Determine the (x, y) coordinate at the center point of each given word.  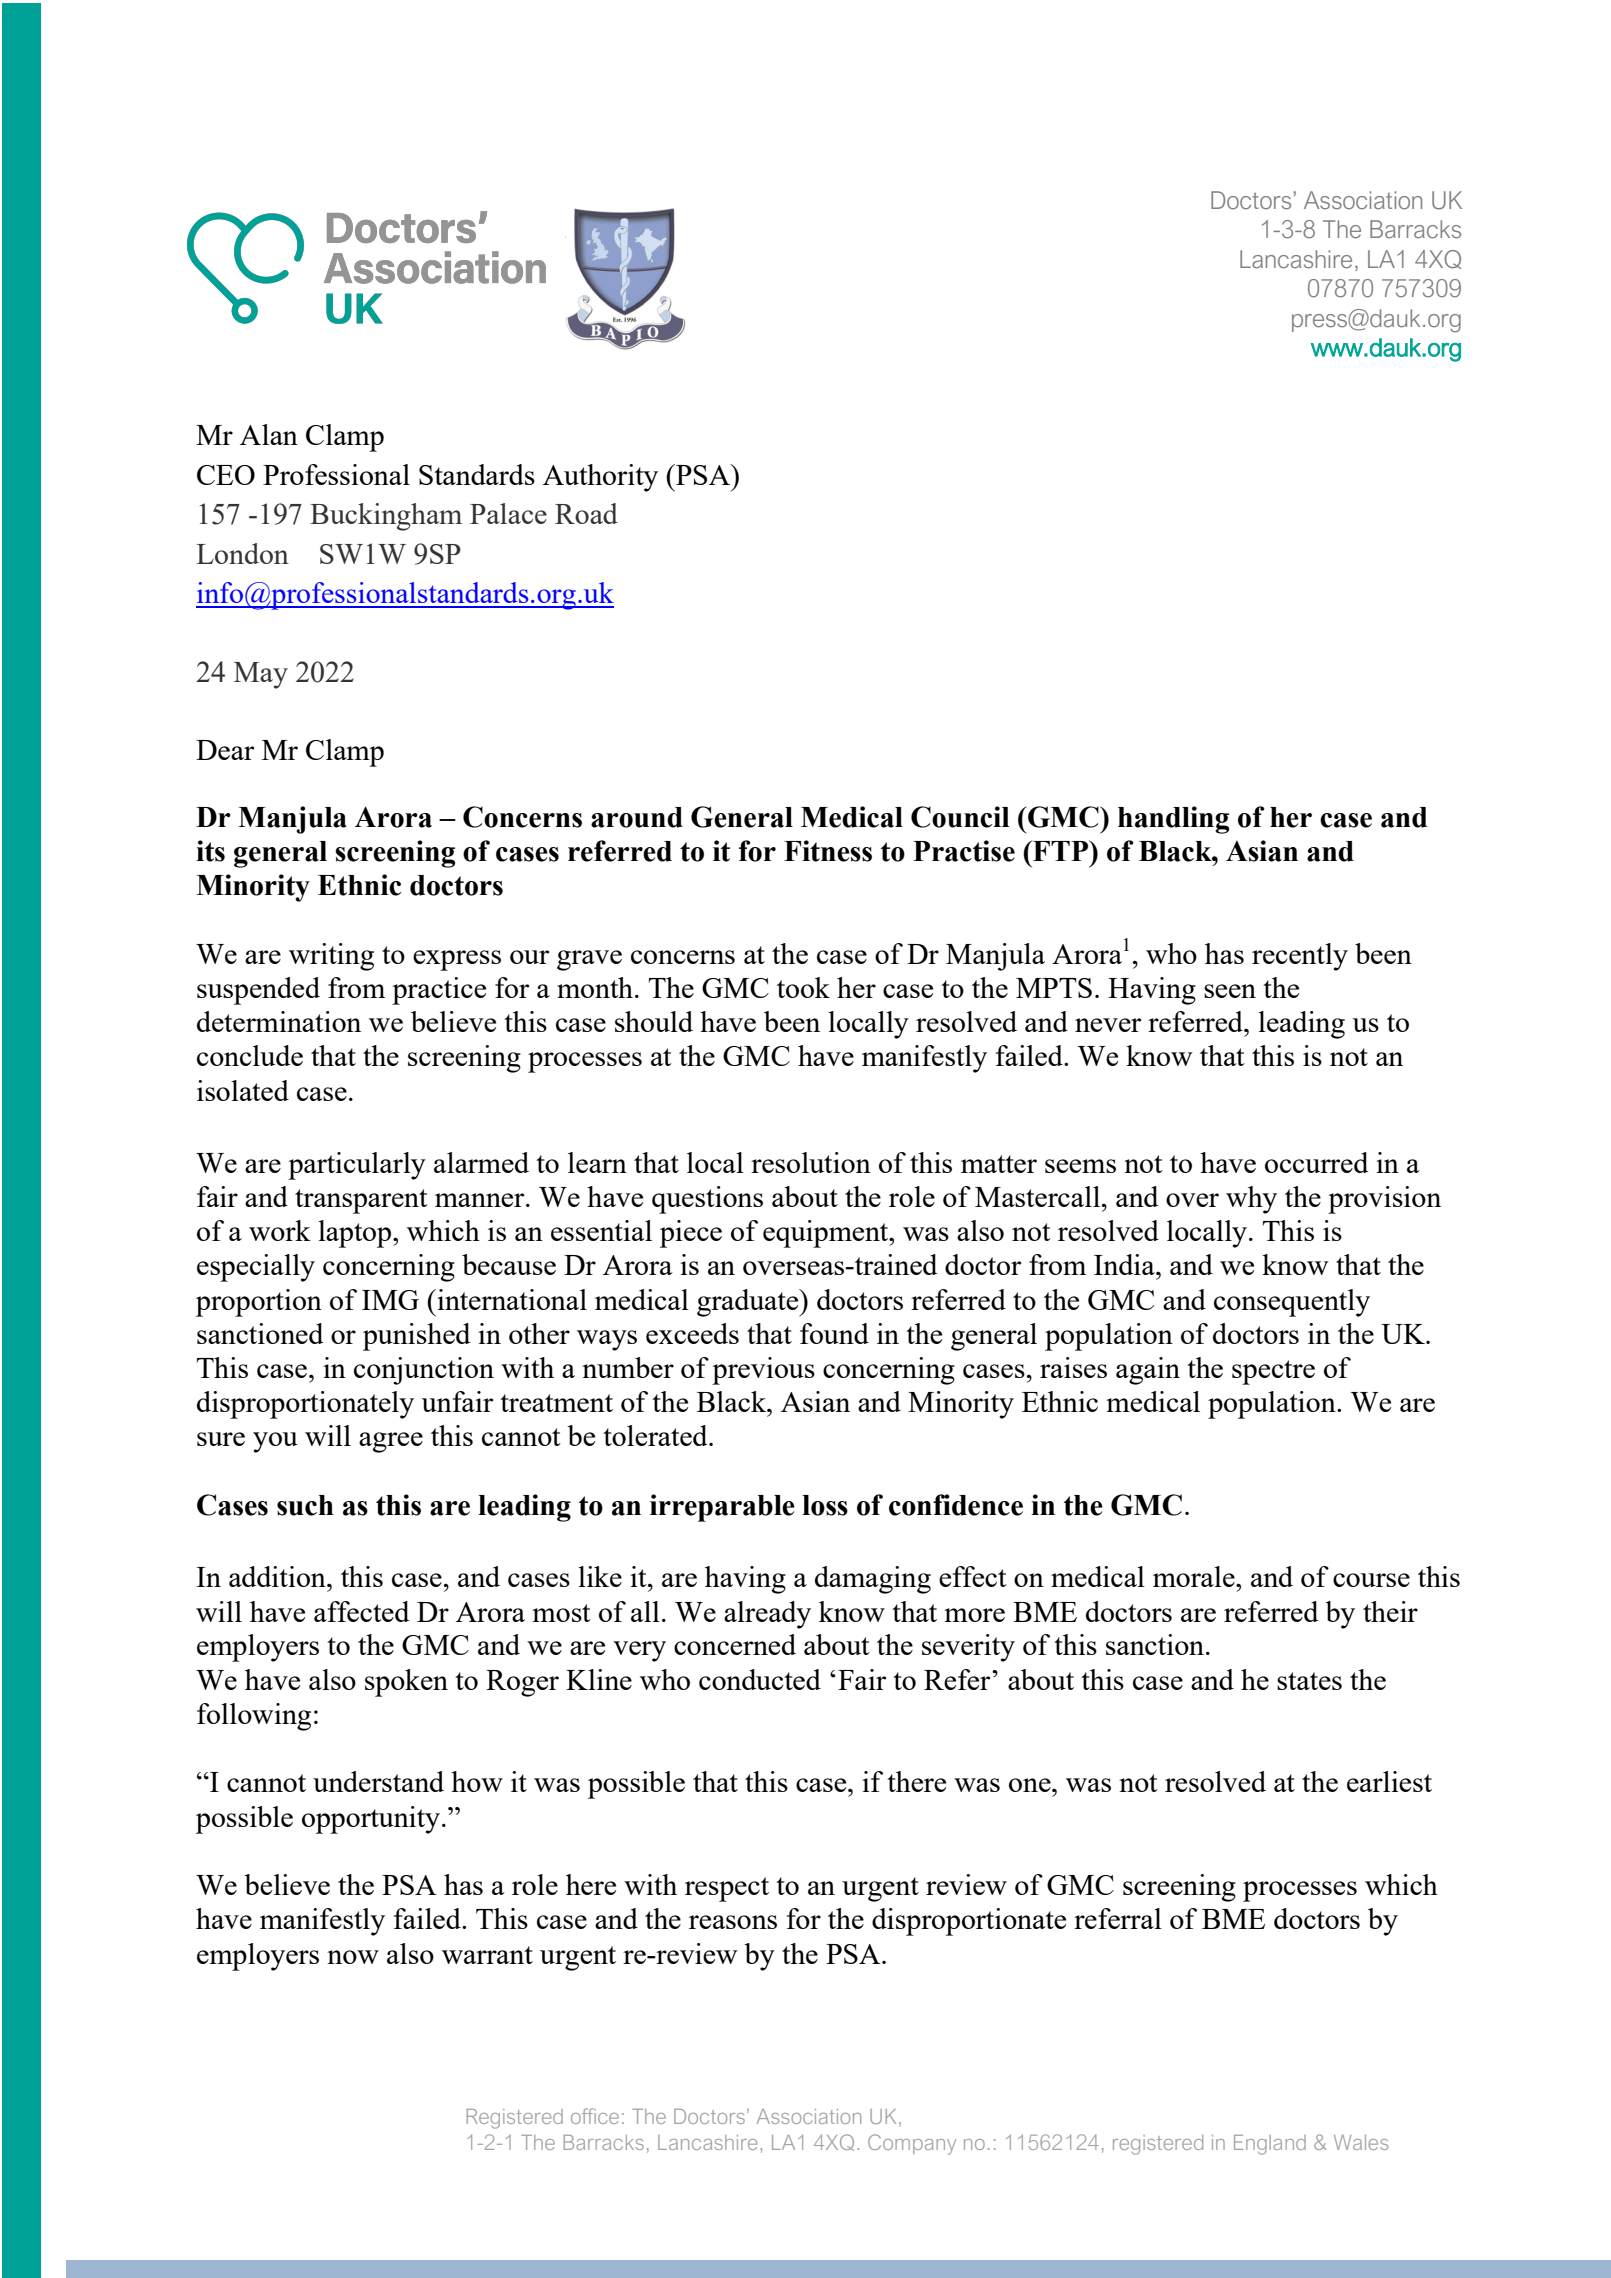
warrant (487, 1955)
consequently (1292, 1303)
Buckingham (386, 517)
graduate (749, 1303)
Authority (600, 478)
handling (1173, 820)
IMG (390, 1300)
